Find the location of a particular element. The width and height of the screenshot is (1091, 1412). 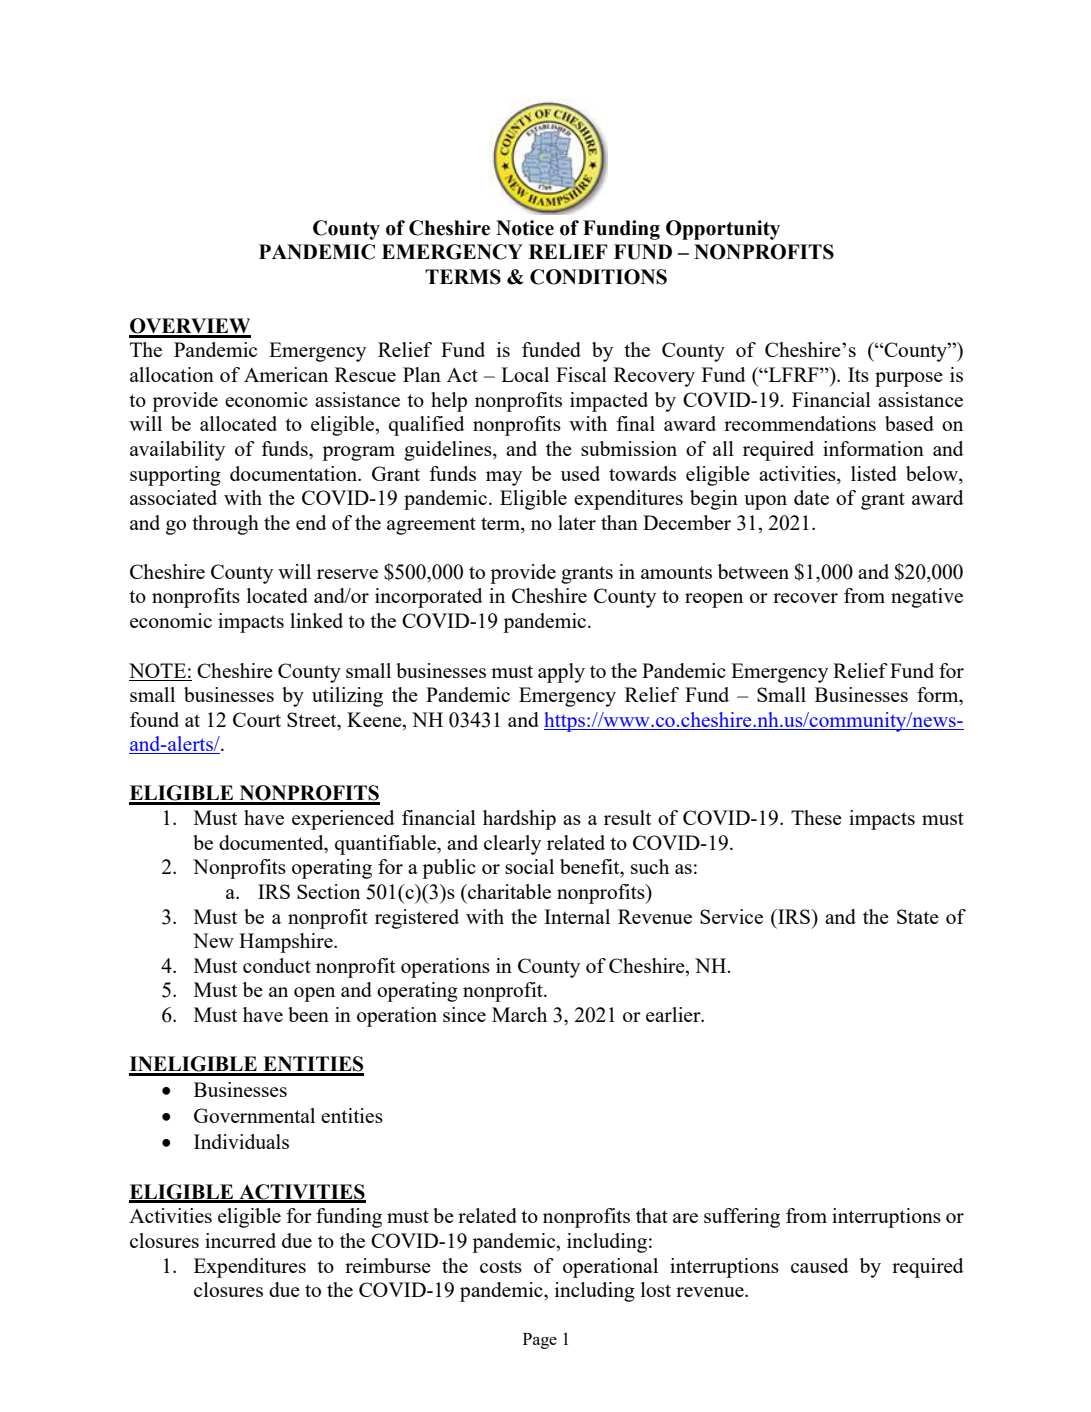

conduct is located at coordinates (277, 965).
